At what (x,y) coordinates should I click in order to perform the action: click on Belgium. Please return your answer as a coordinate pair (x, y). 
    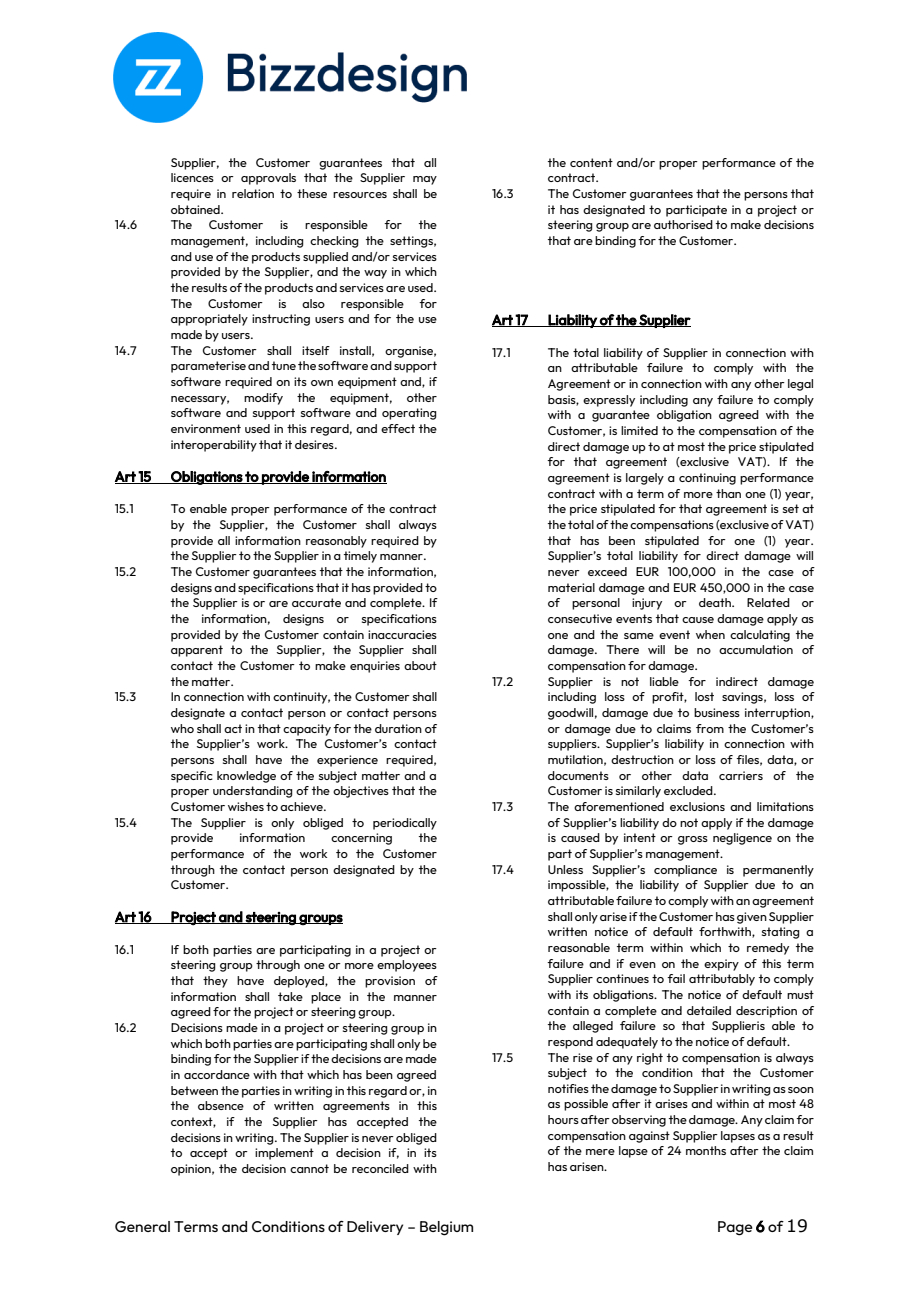
    Looking at the image, I should click on (446, 1228).
